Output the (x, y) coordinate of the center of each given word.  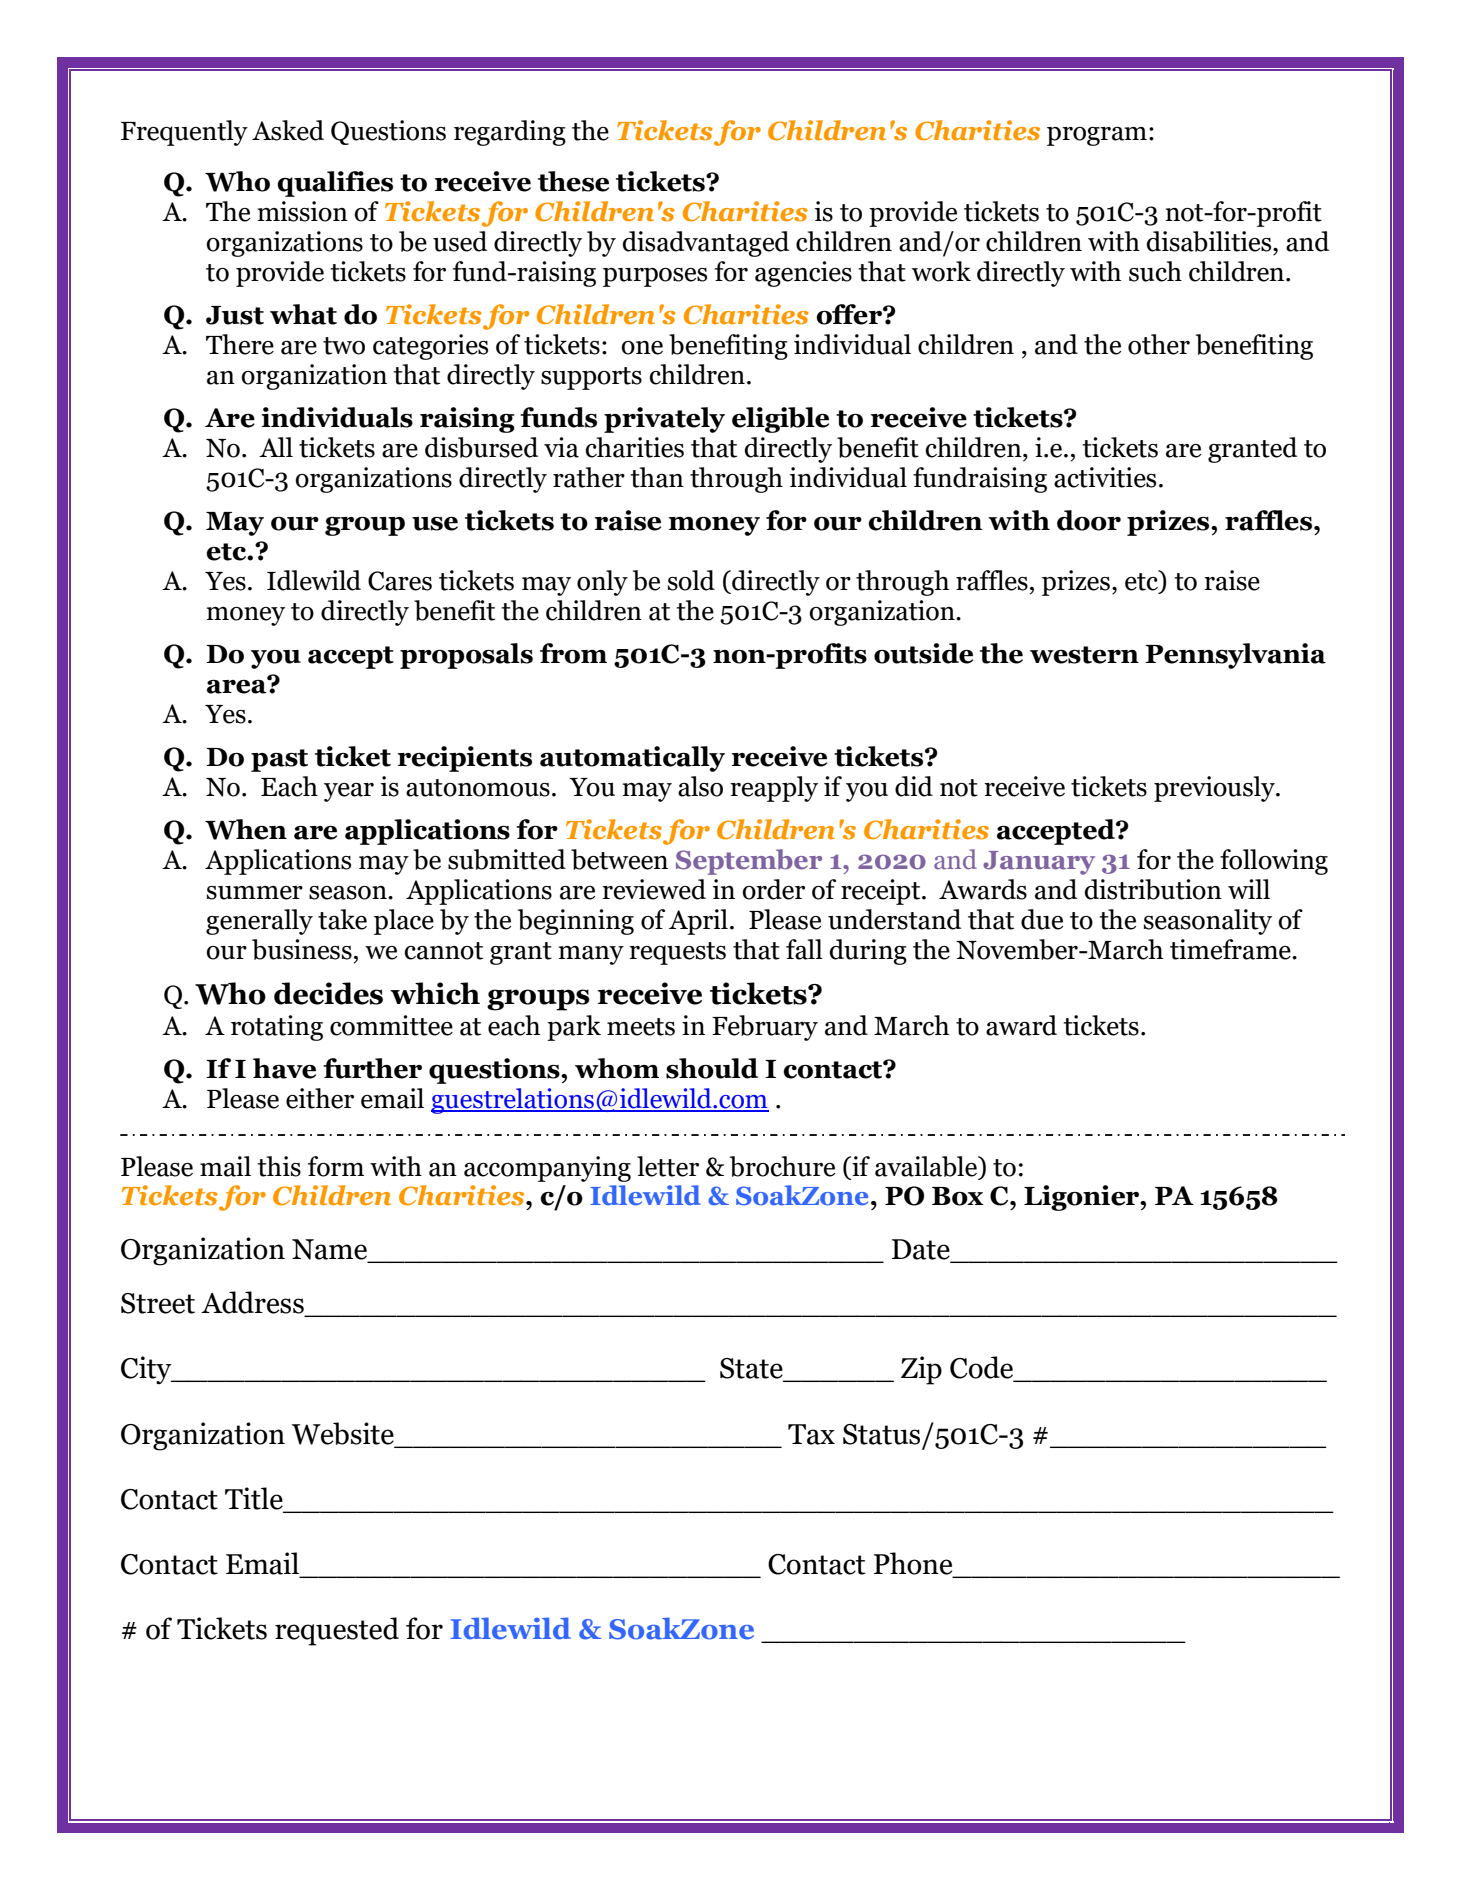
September (749, 862)
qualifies (335, 184)
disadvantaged (705, 244)
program (1097, 136)
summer (255, 893)
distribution (1153, 889)
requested (337, 1631)
